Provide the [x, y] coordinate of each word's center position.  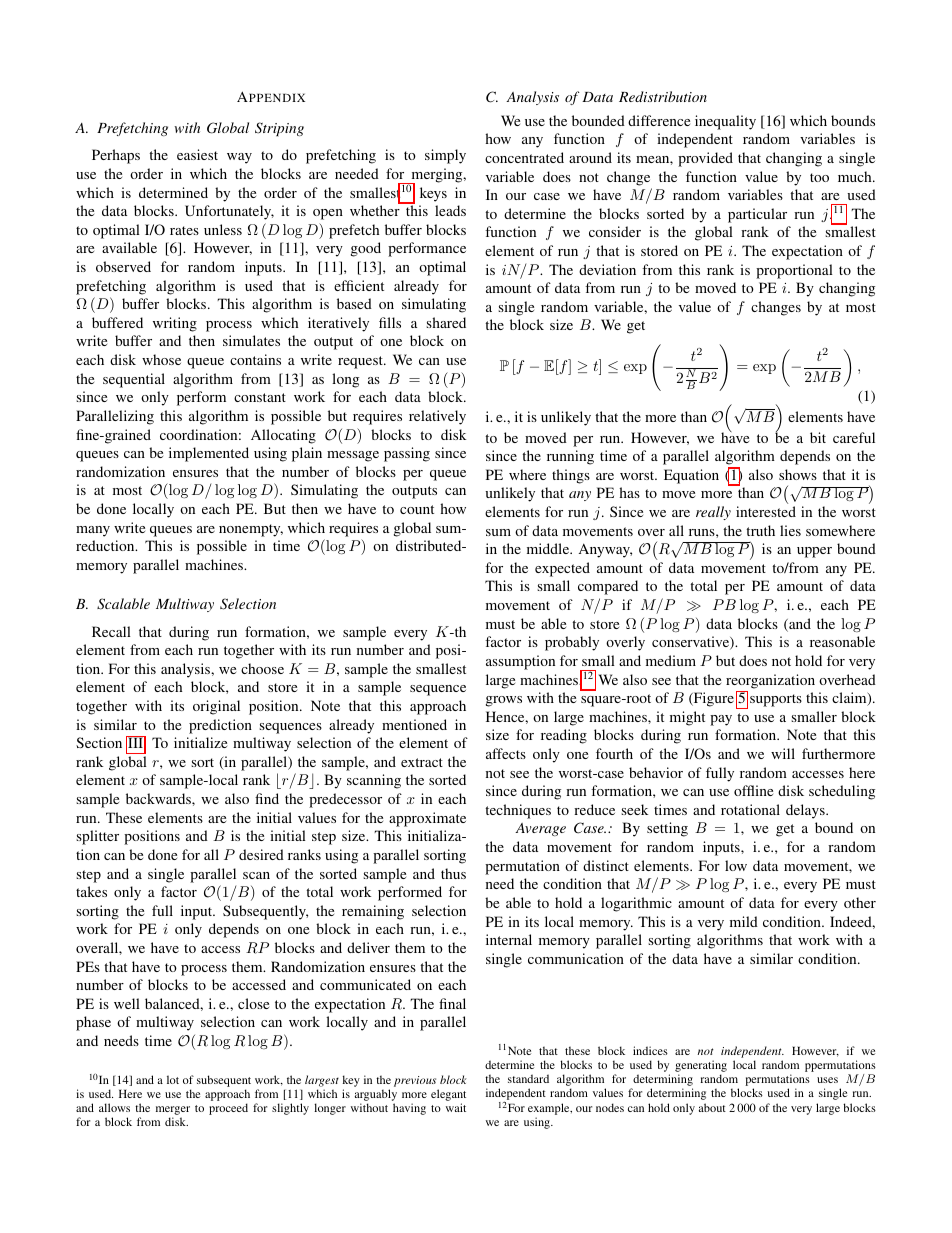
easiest [197, 154]
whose [161, 359]
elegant [448, 1096]
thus [453, 873]
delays [806, 811]
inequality [725, 122]
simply [445, 156]
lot [173, 1079]
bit [818, 437]
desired [261, 854]
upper [814, 552]
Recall [111, 631]
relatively [437, 417]
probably [572, 643]
